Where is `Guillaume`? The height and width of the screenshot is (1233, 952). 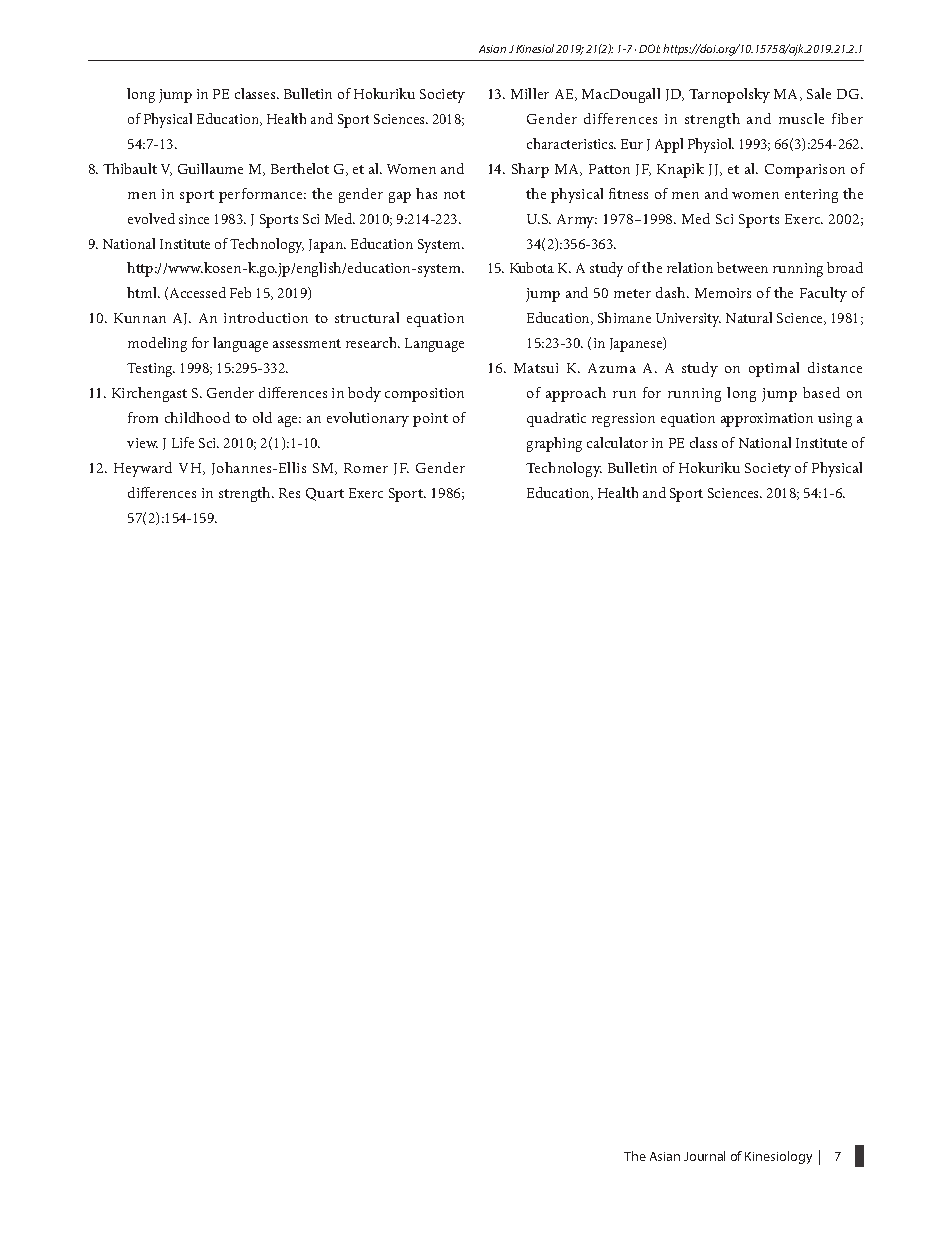 Guillaume is located at coordinates (210, 168).
